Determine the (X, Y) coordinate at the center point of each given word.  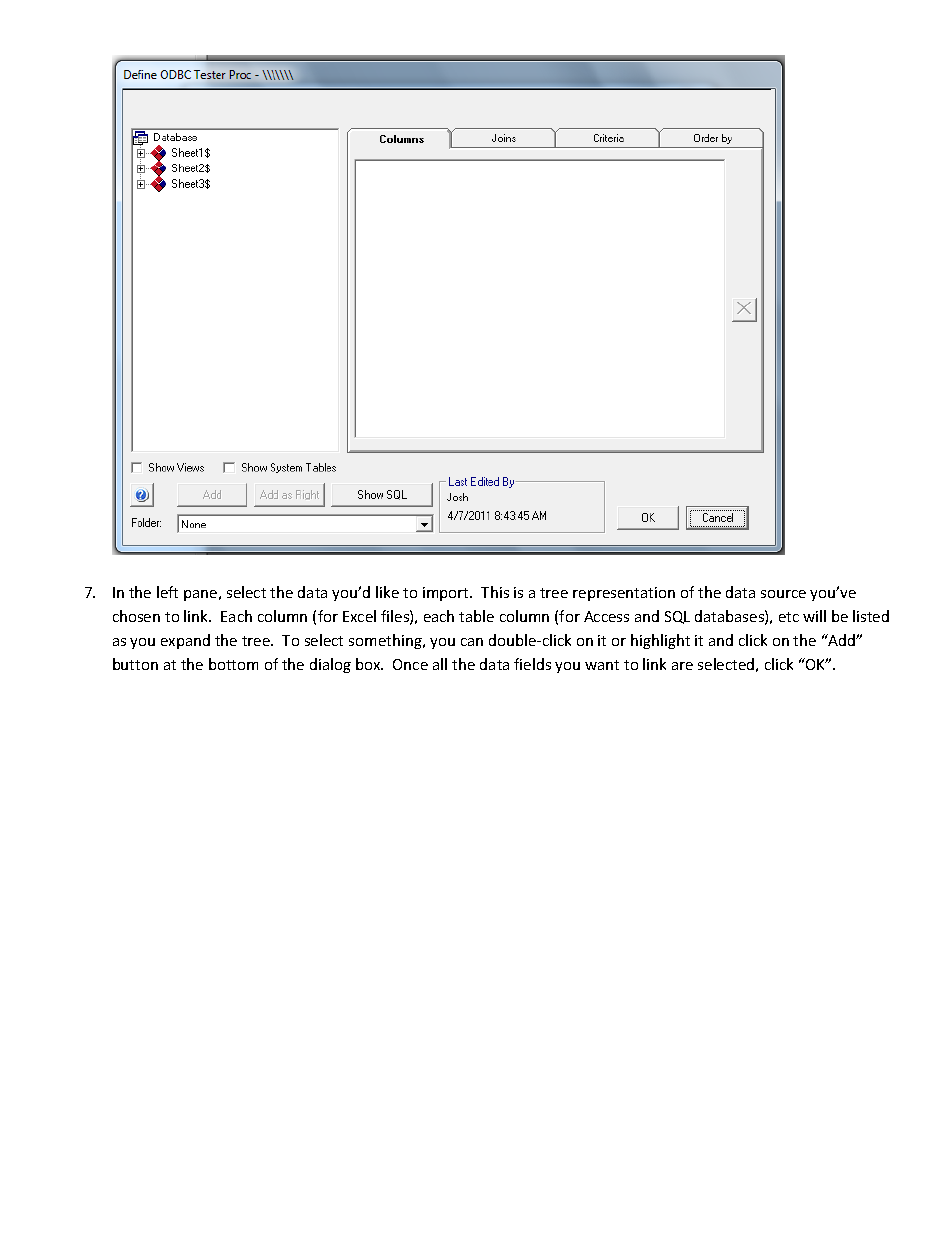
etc (789, 617)
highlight (660, 641)
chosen (136, 616)
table (476, 616)
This (495, 592)
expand (185, 641)
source (783, 594)
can (472, 642)
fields (532, 664)
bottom (233, 664)
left (167, 592)
